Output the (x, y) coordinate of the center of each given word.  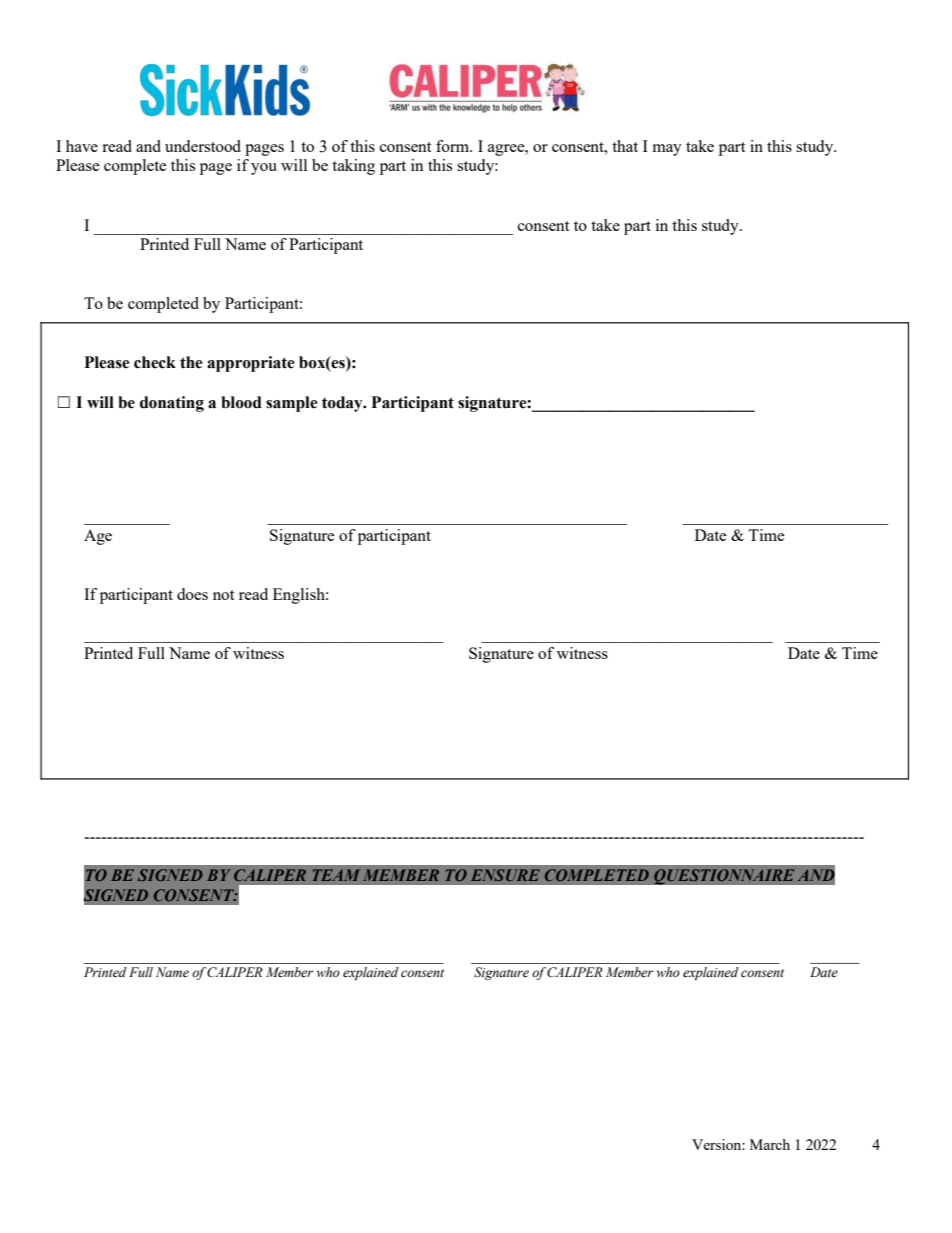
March (770, 1144)
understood (203, 146)
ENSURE (505, 875)
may (667, 150)
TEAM (336, 875)
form (454, 146)
